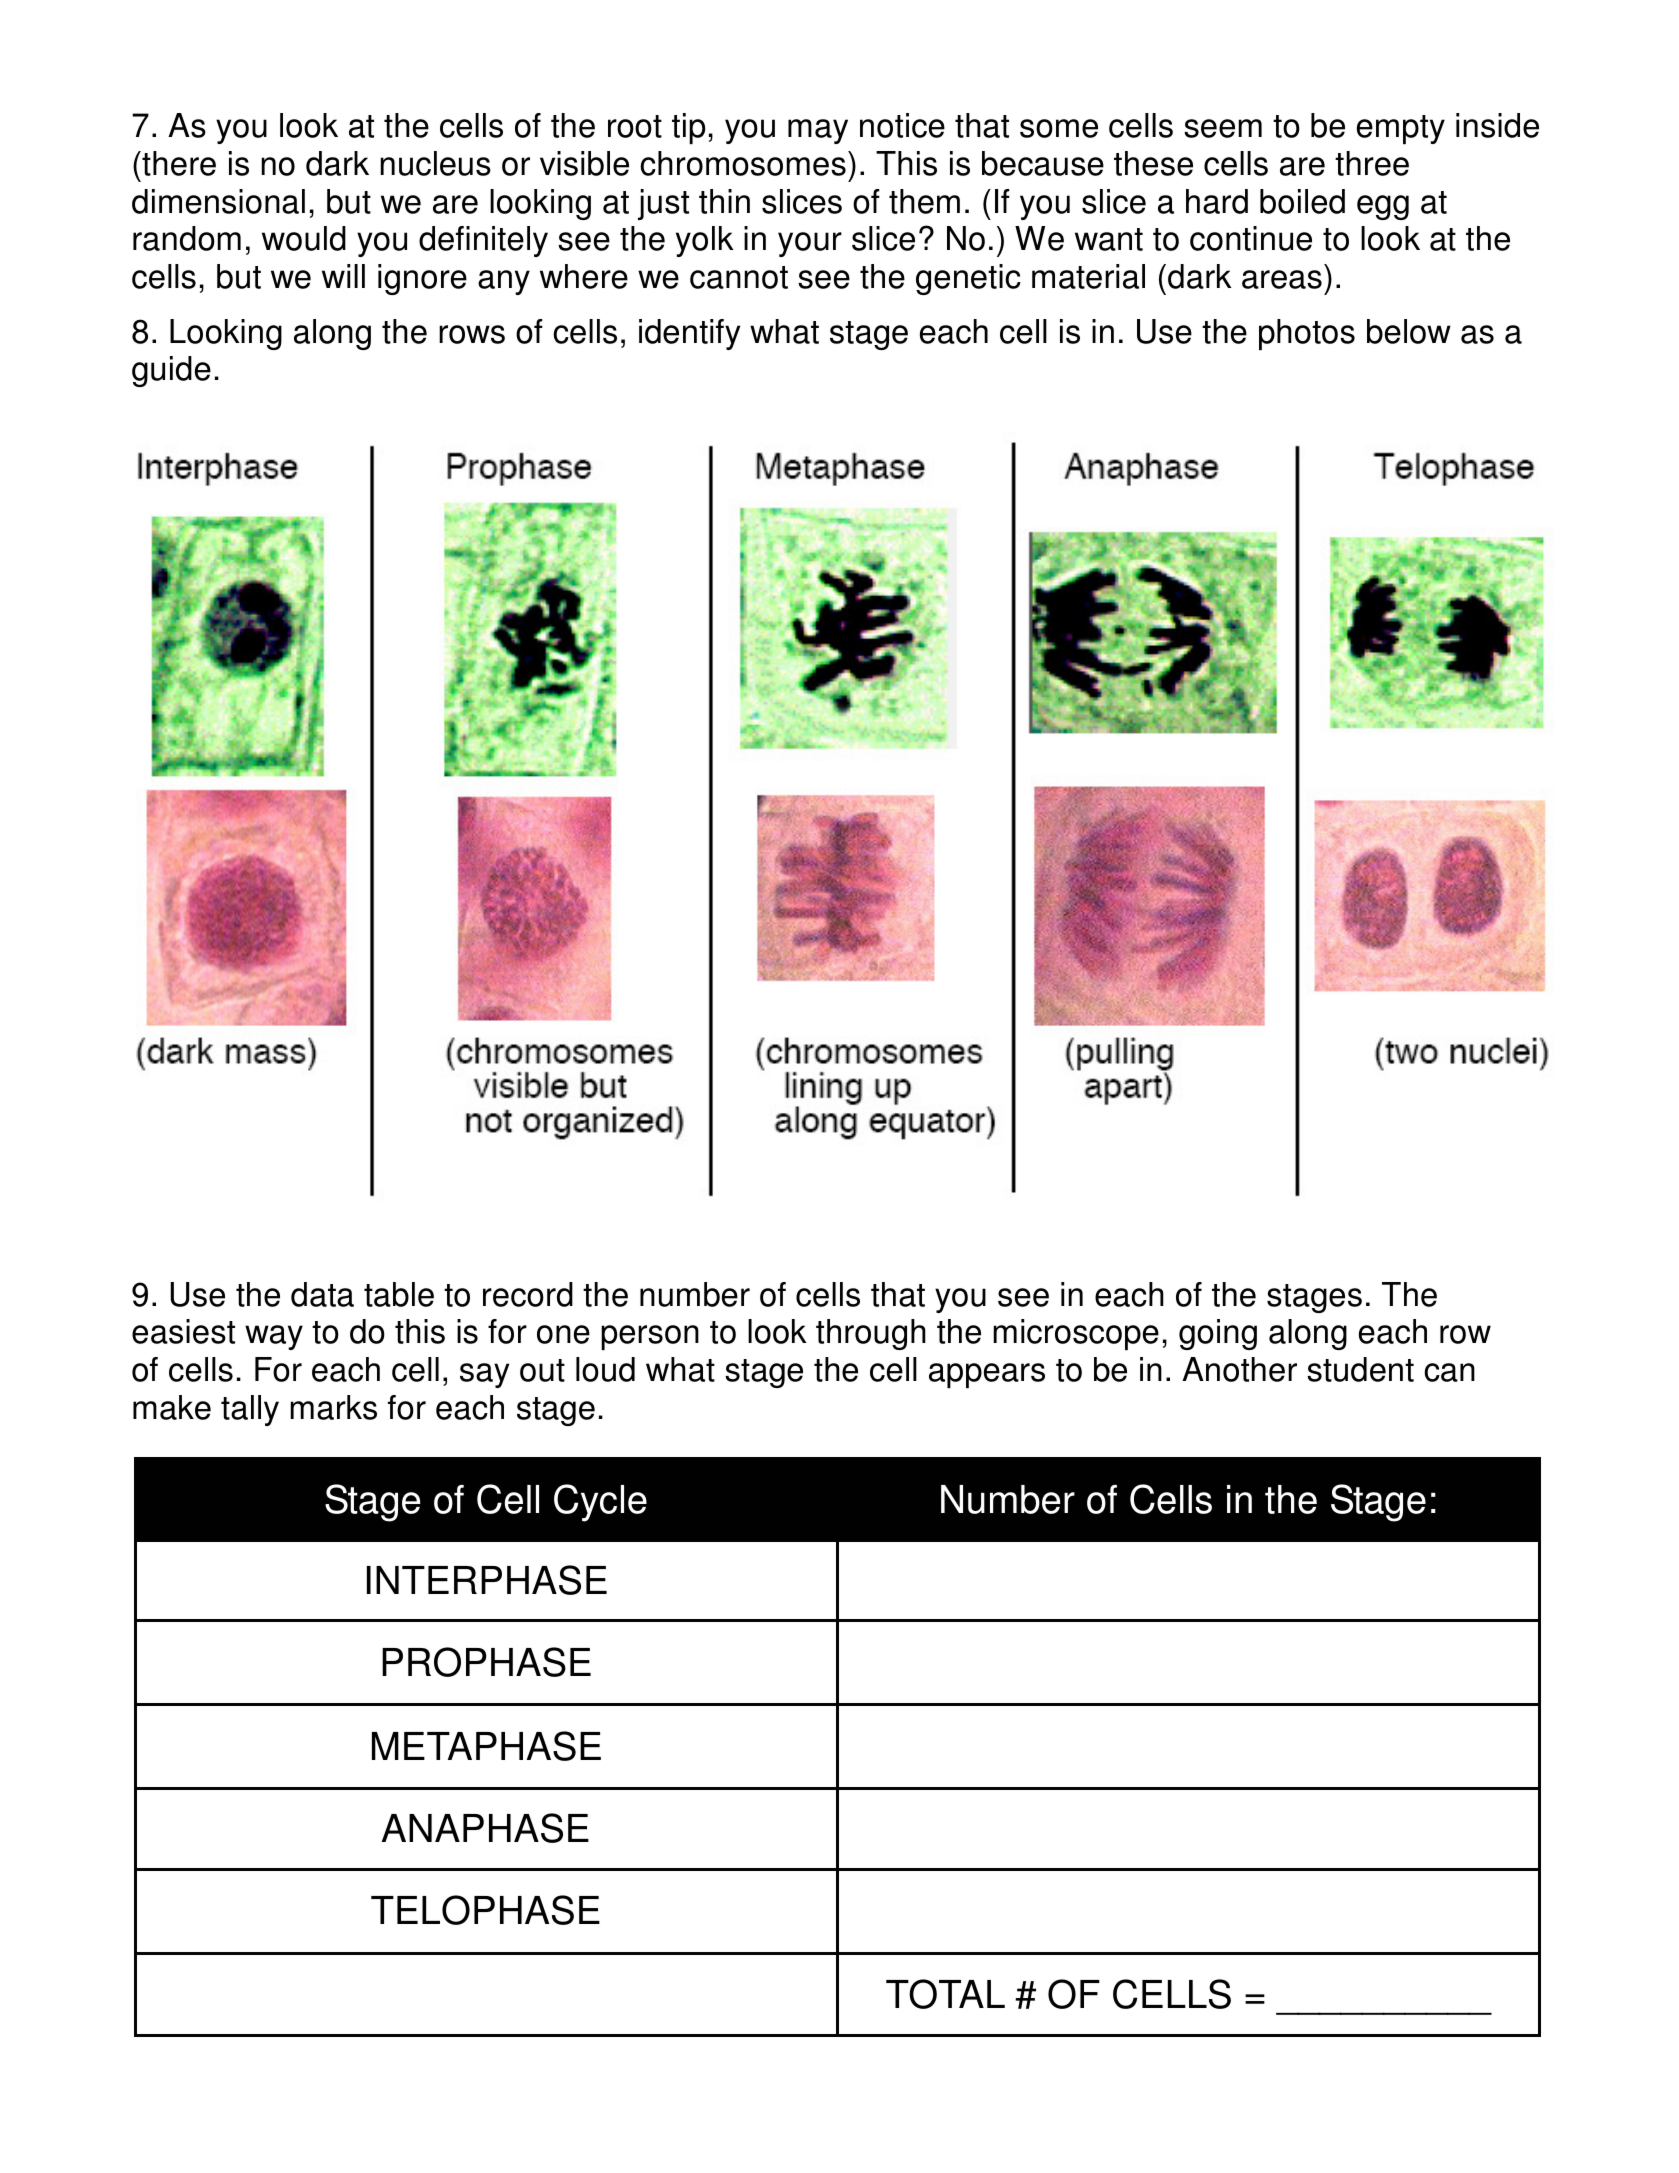 The image size is (1679, 2173). I want to click on appears, so click(987, 1375).
